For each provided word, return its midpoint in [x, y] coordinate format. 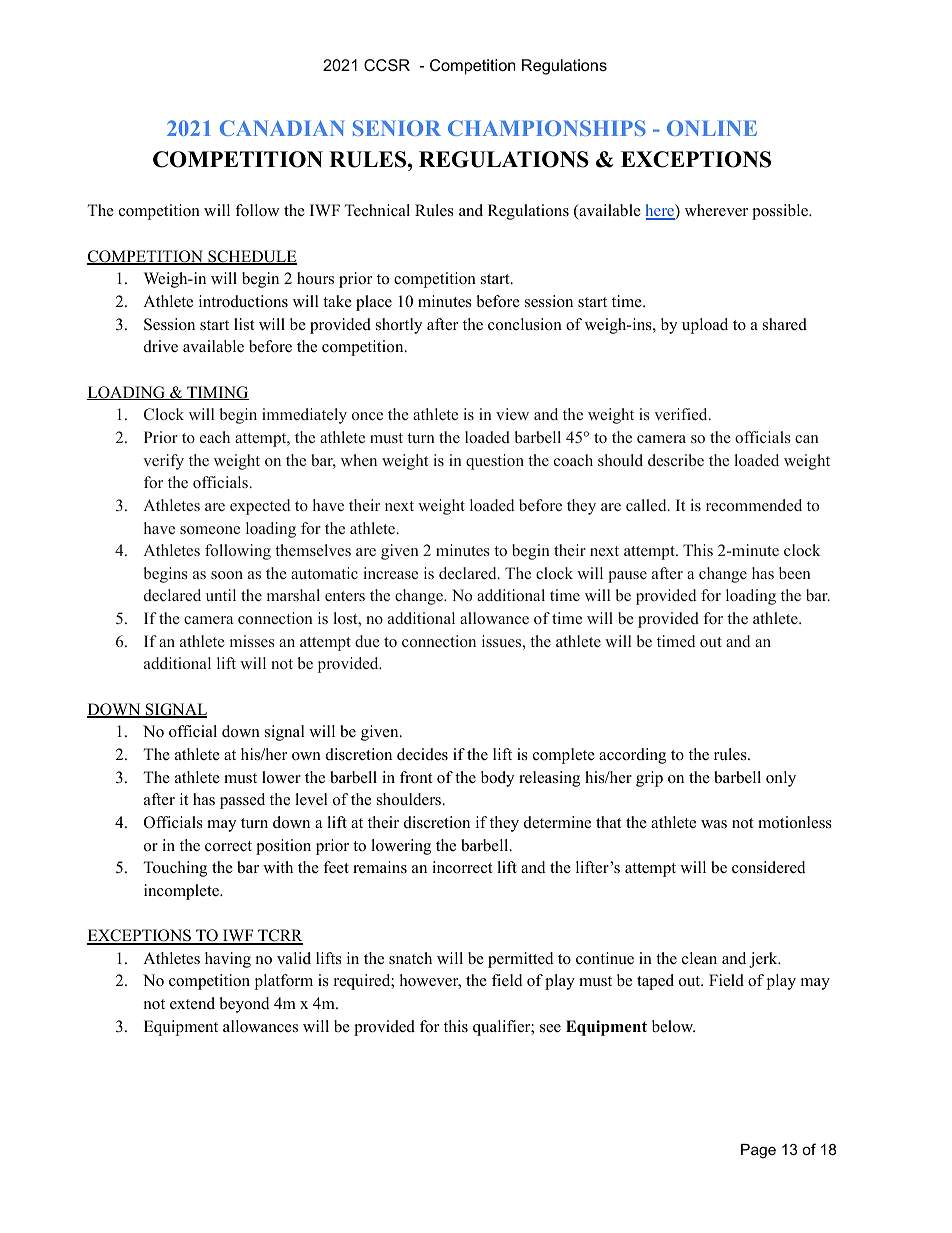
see [550, 1028]
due [367, 641]
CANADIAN [282, 128]
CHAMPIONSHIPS [547, 128]
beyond [244, 1005]
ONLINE [712, 128]
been [795, 573]
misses [252, 641]
